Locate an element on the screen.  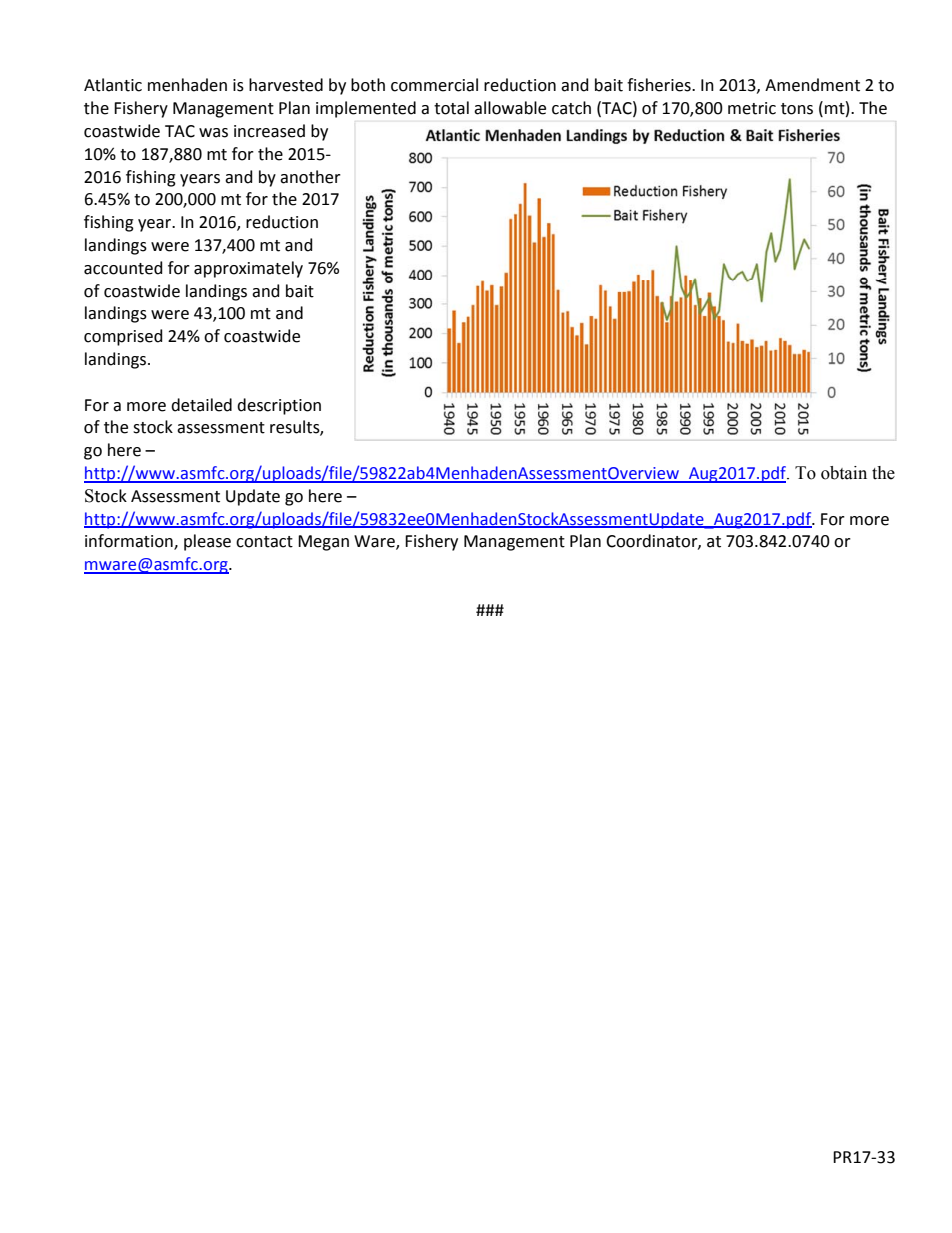
description is located at coordinates (279, 406).
